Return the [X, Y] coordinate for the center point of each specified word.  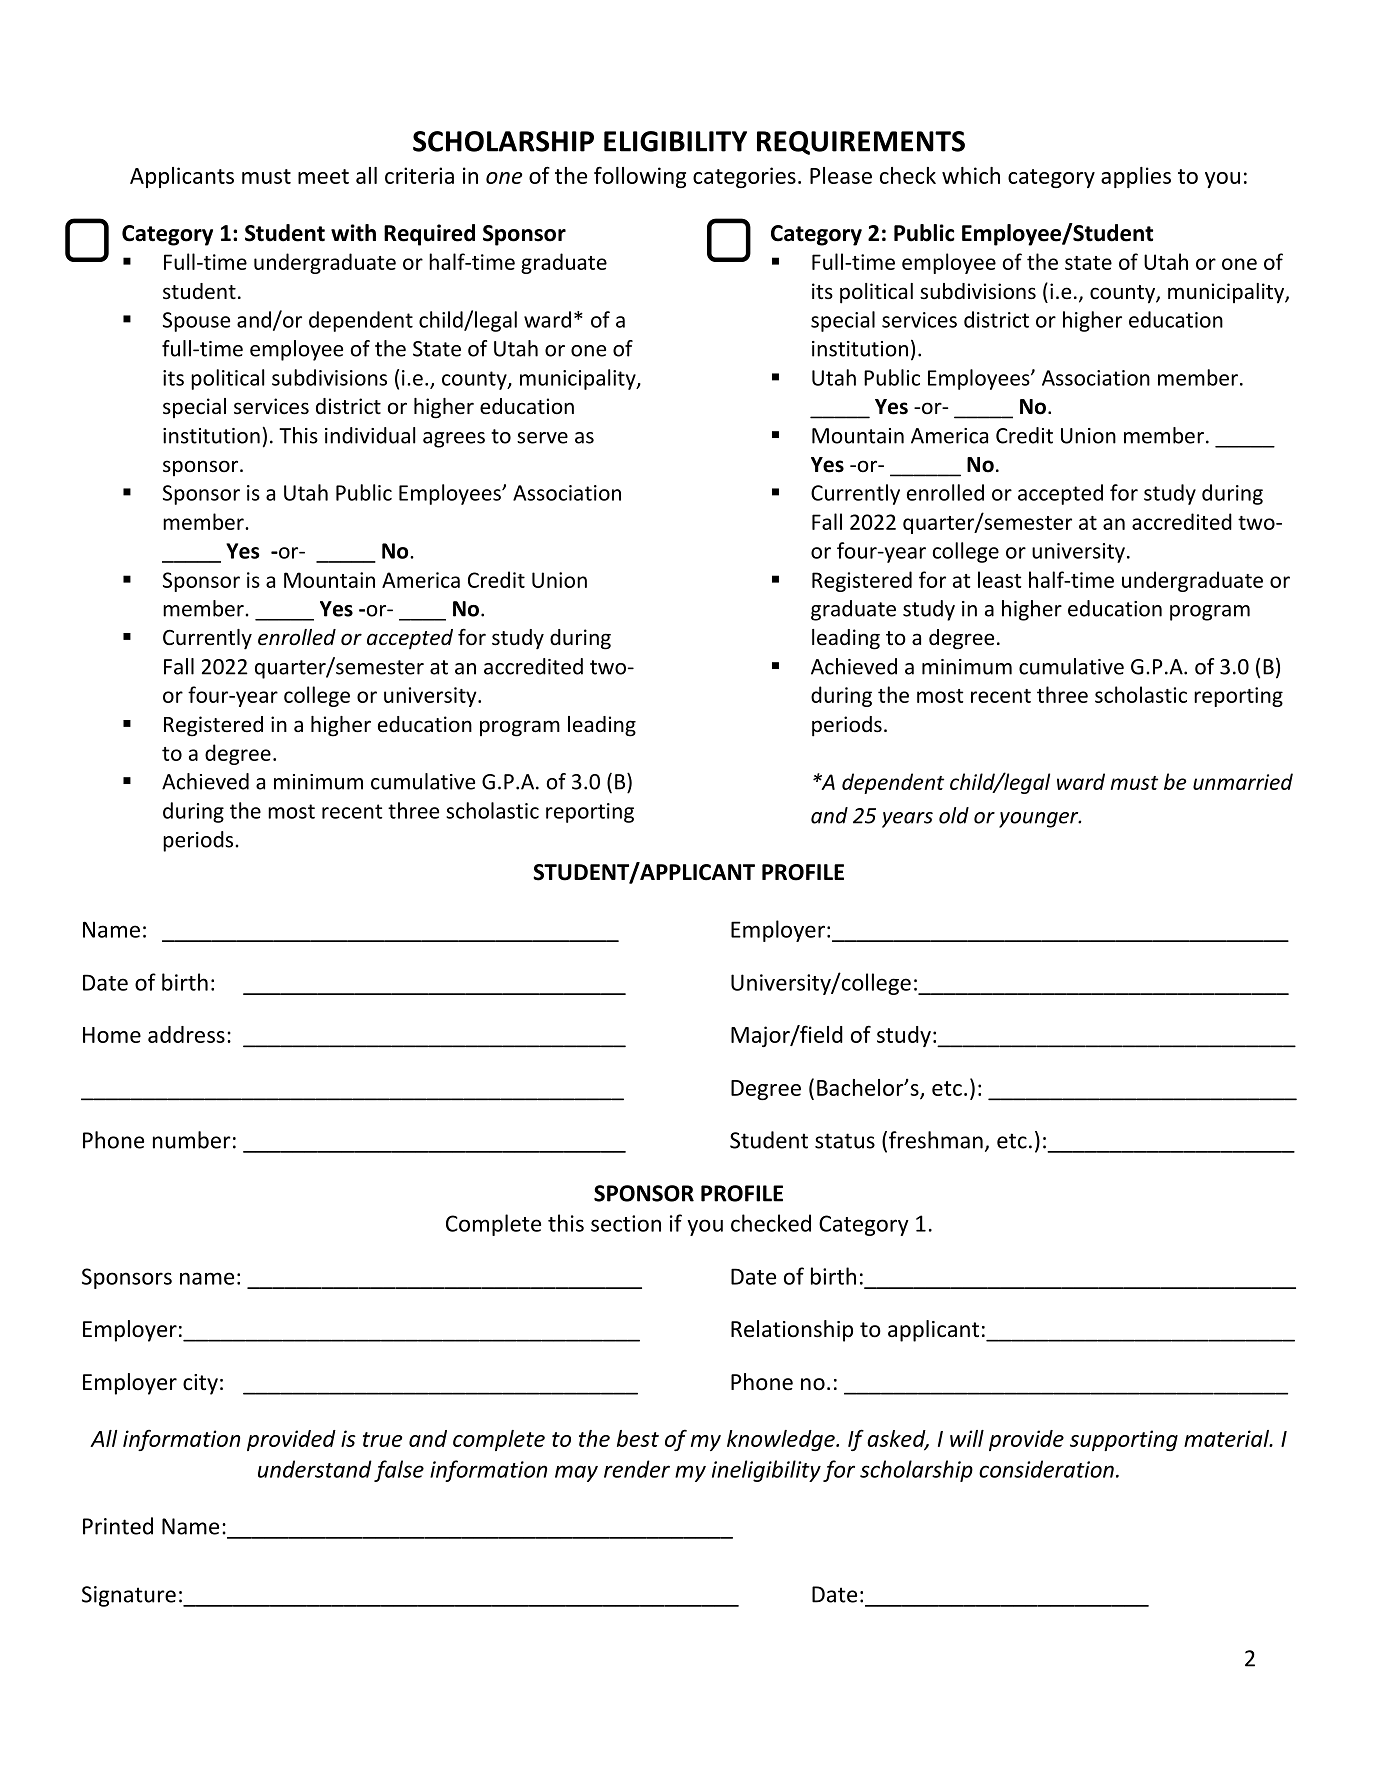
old [954, 815]
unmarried [1243, 781]
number [192, 1140]
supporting [1124, 1440]
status [845, 1141]
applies [1136, 177]
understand [315, 1469]
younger [1040, 820]
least [999, 579]
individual [370, 435]
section [626, 1223]
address [186, 1034]
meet [323, 176]
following [640, 177]
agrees [454, 440]
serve [542, 438]
